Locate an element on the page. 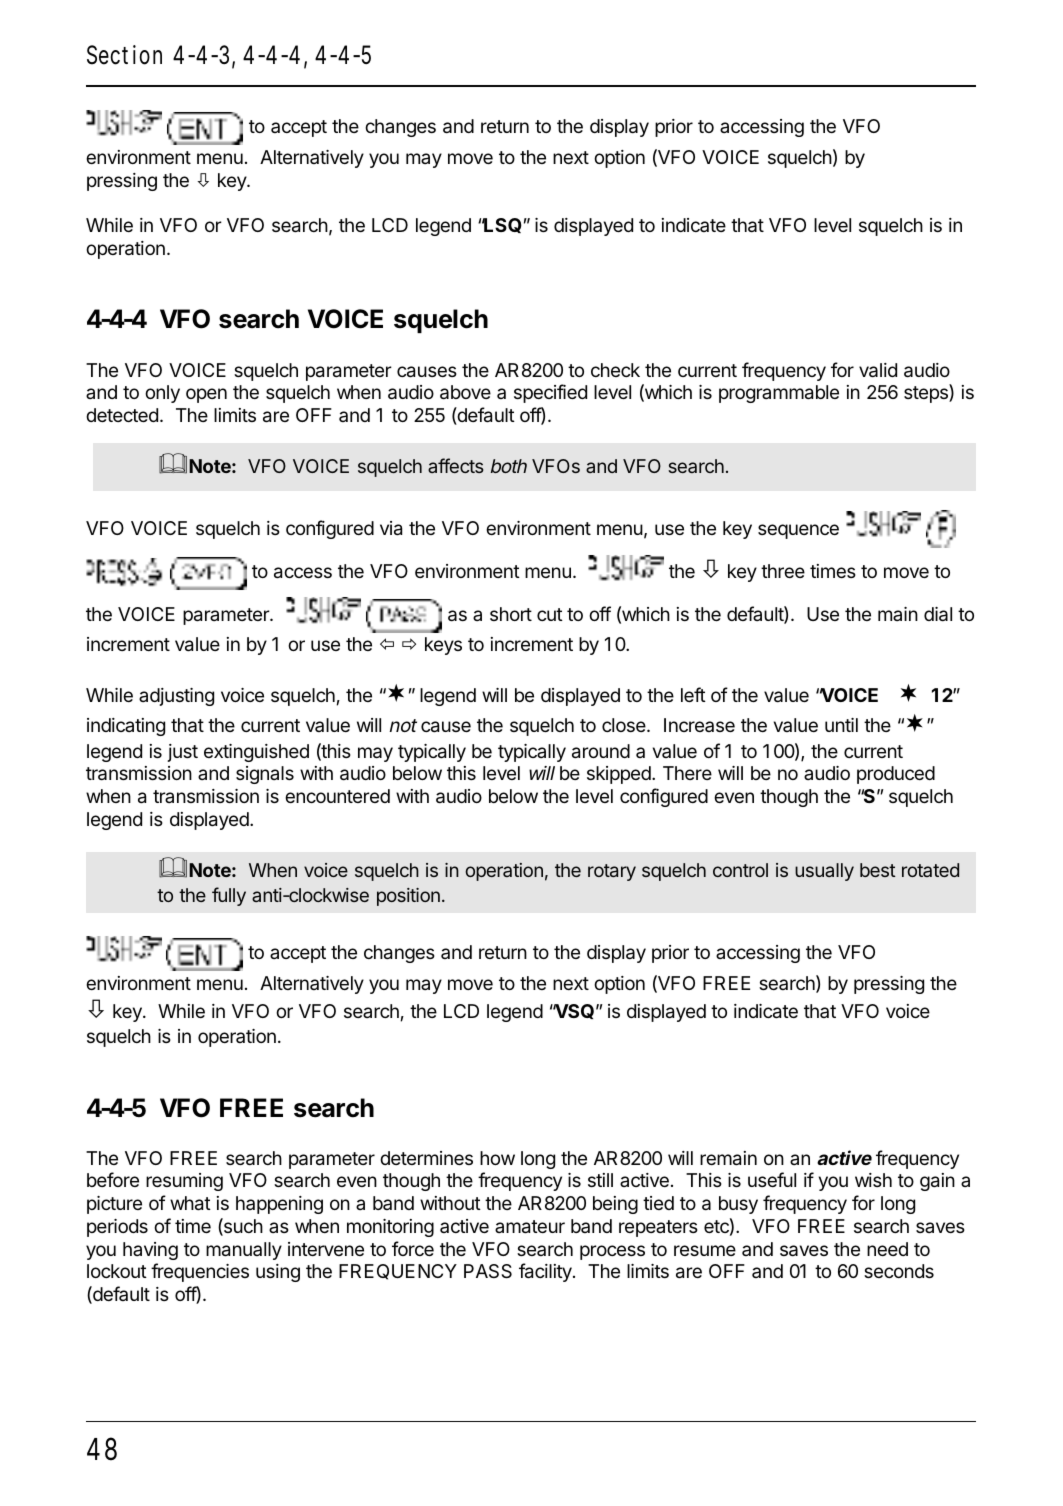  until is located at coordinates (841, 725).
